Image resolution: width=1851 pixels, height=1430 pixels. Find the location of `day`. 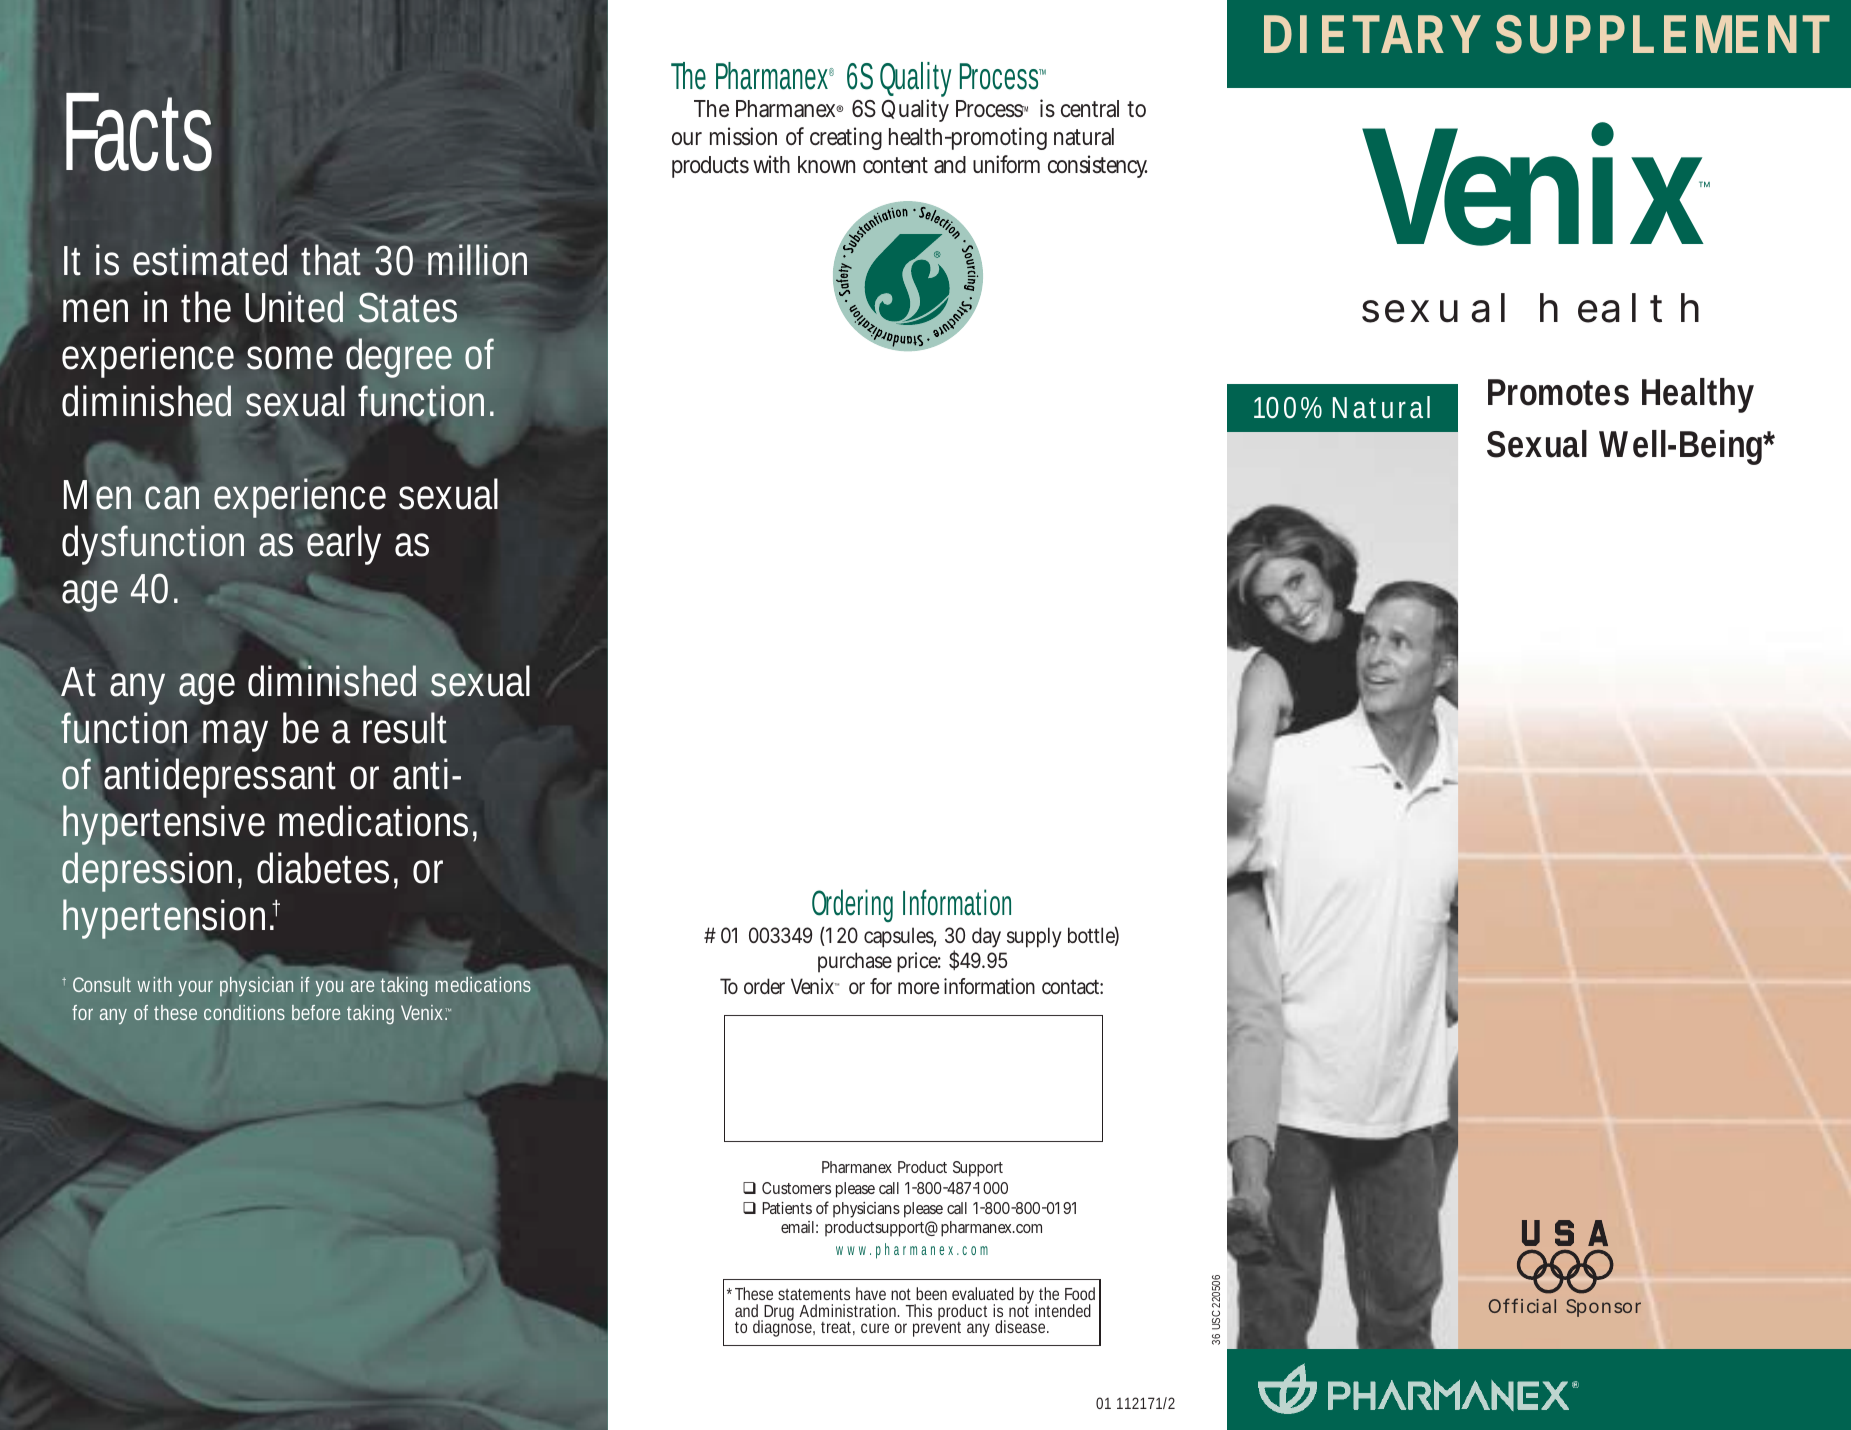

day is located at coordinates (986, 937).
